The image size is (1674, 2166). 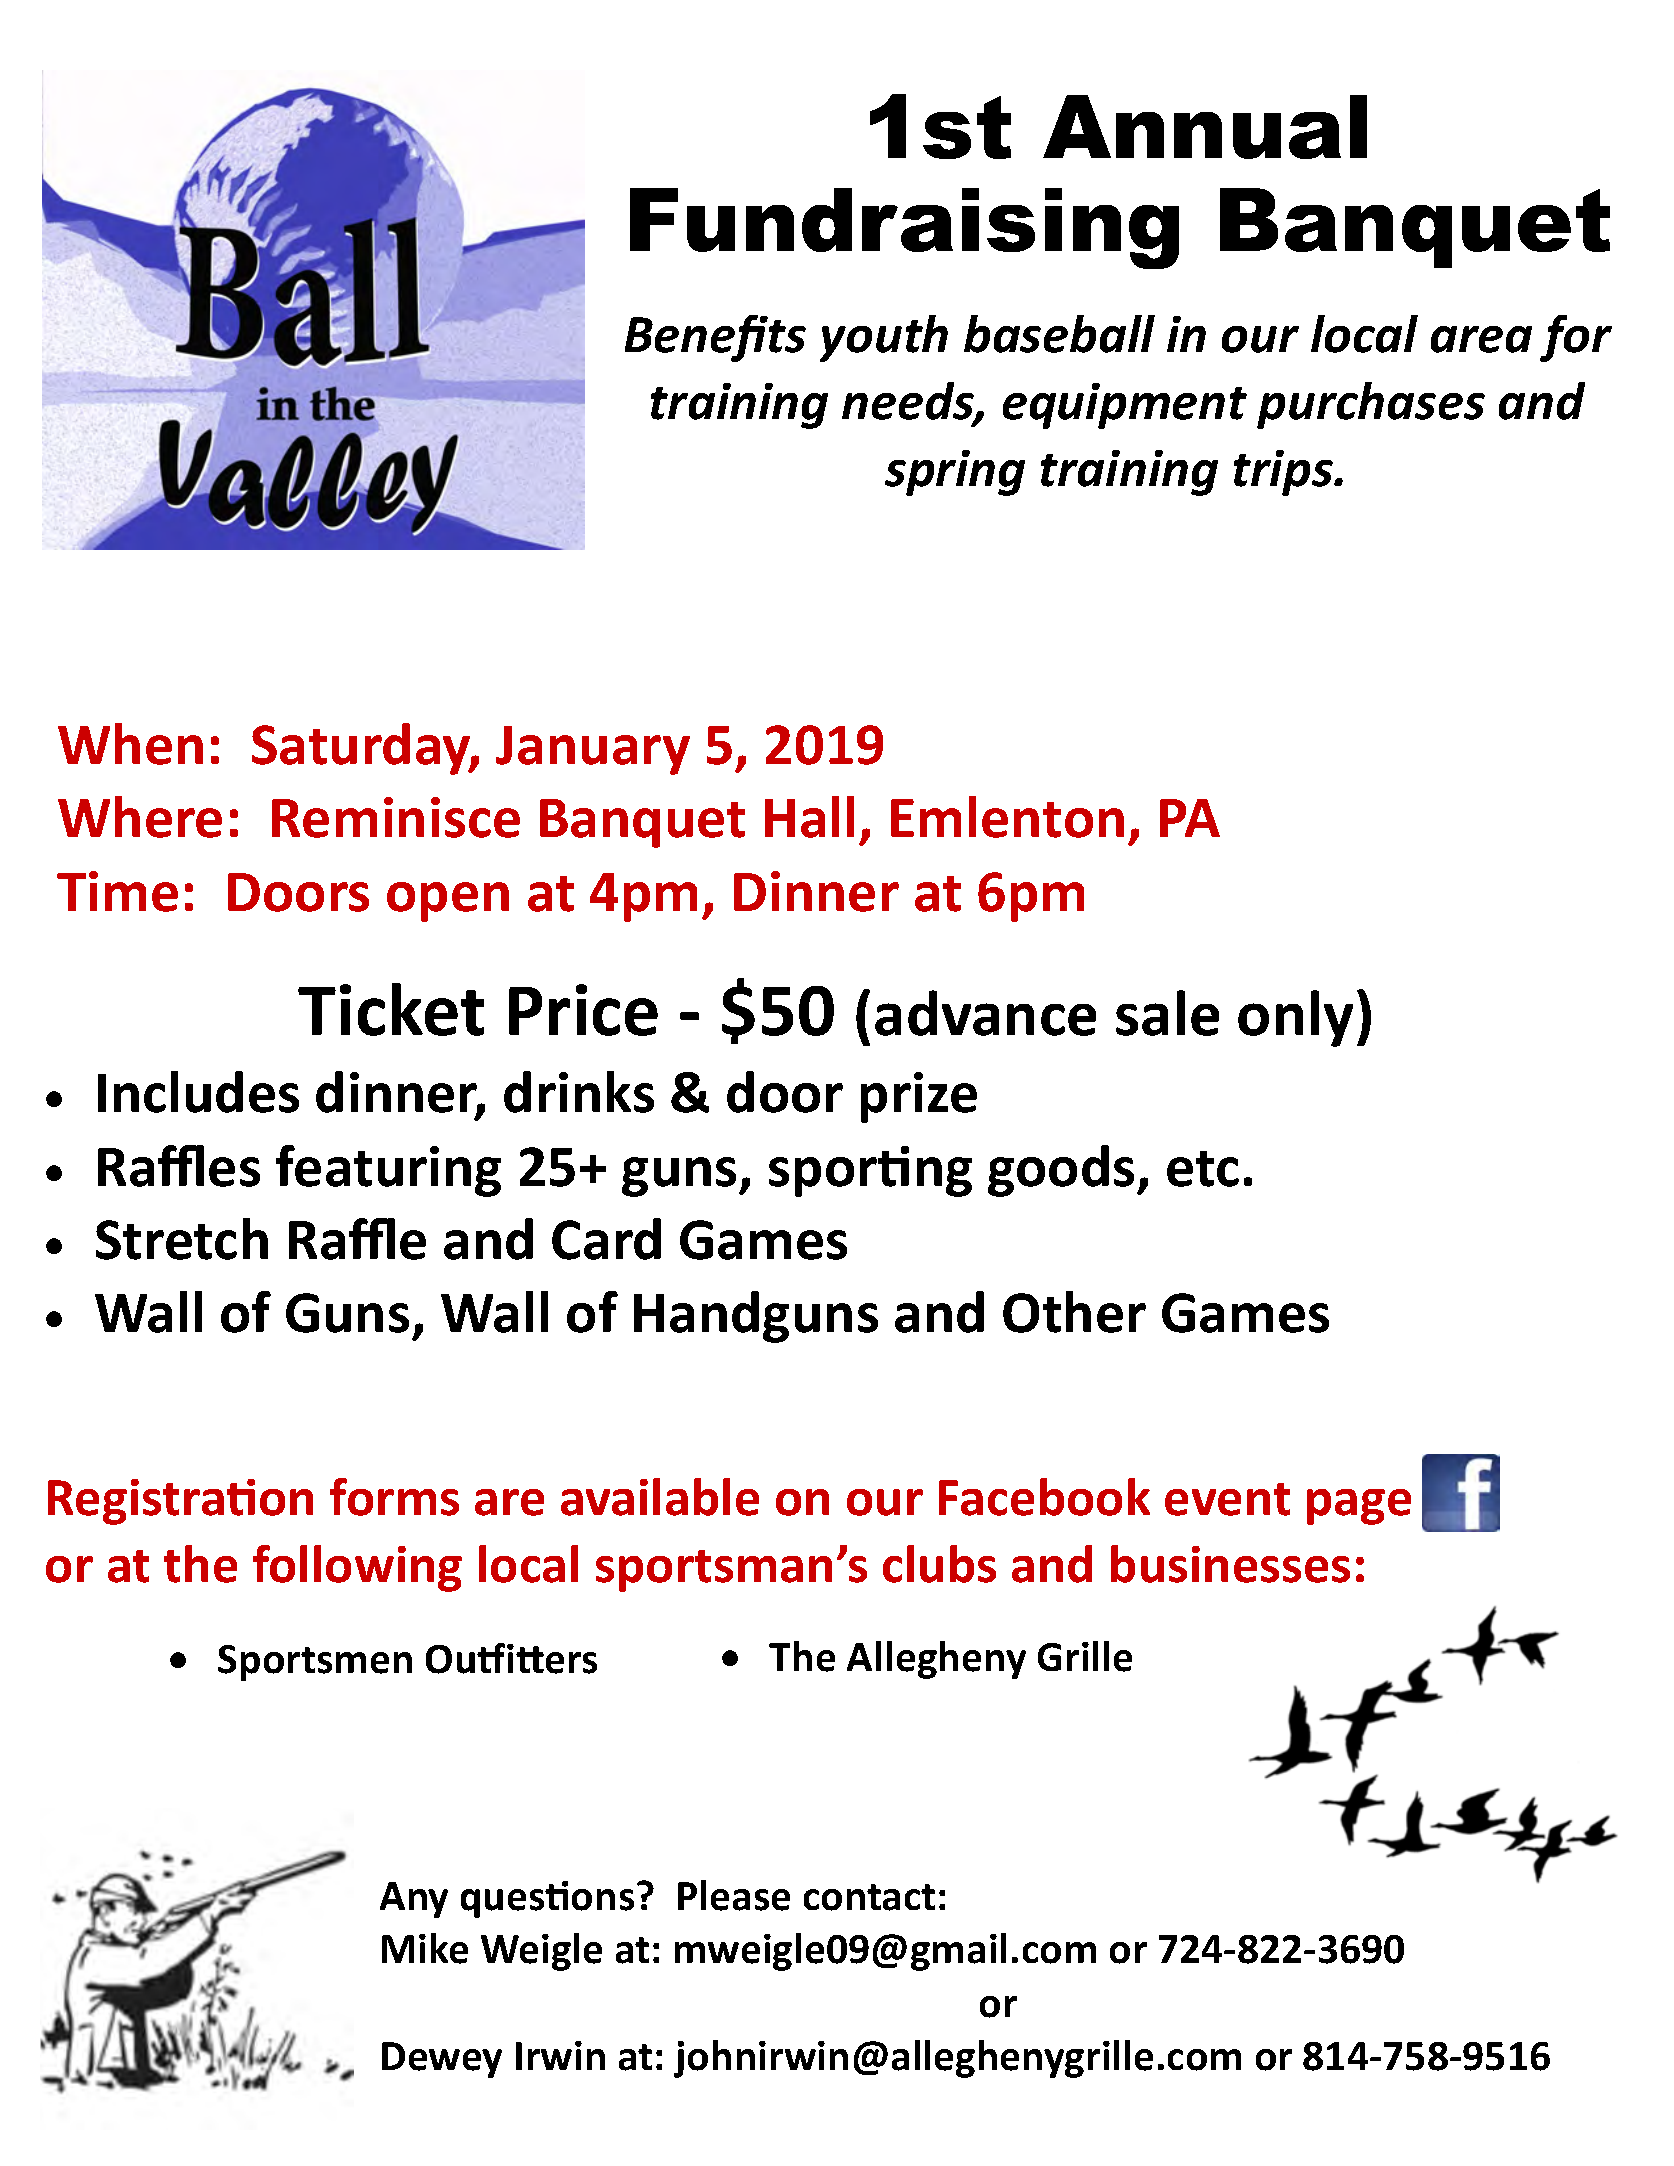 What do you see at coordinates (1359, 1507) in the screenshot?
I see `page` at bounding box center [1359, 1507].
